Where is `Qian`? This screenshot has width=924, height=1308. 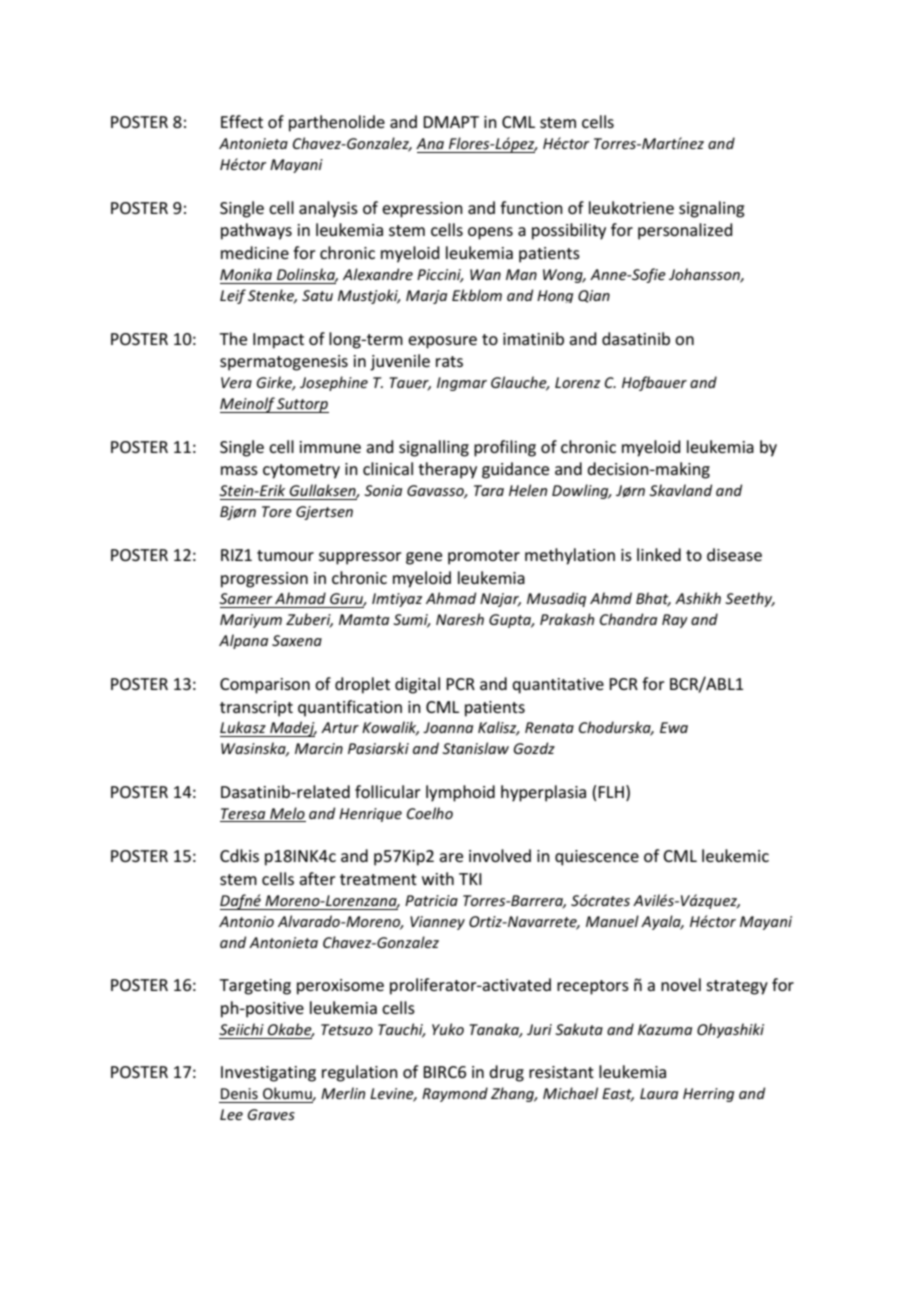
Qian is located at coordinates (594, 296).
